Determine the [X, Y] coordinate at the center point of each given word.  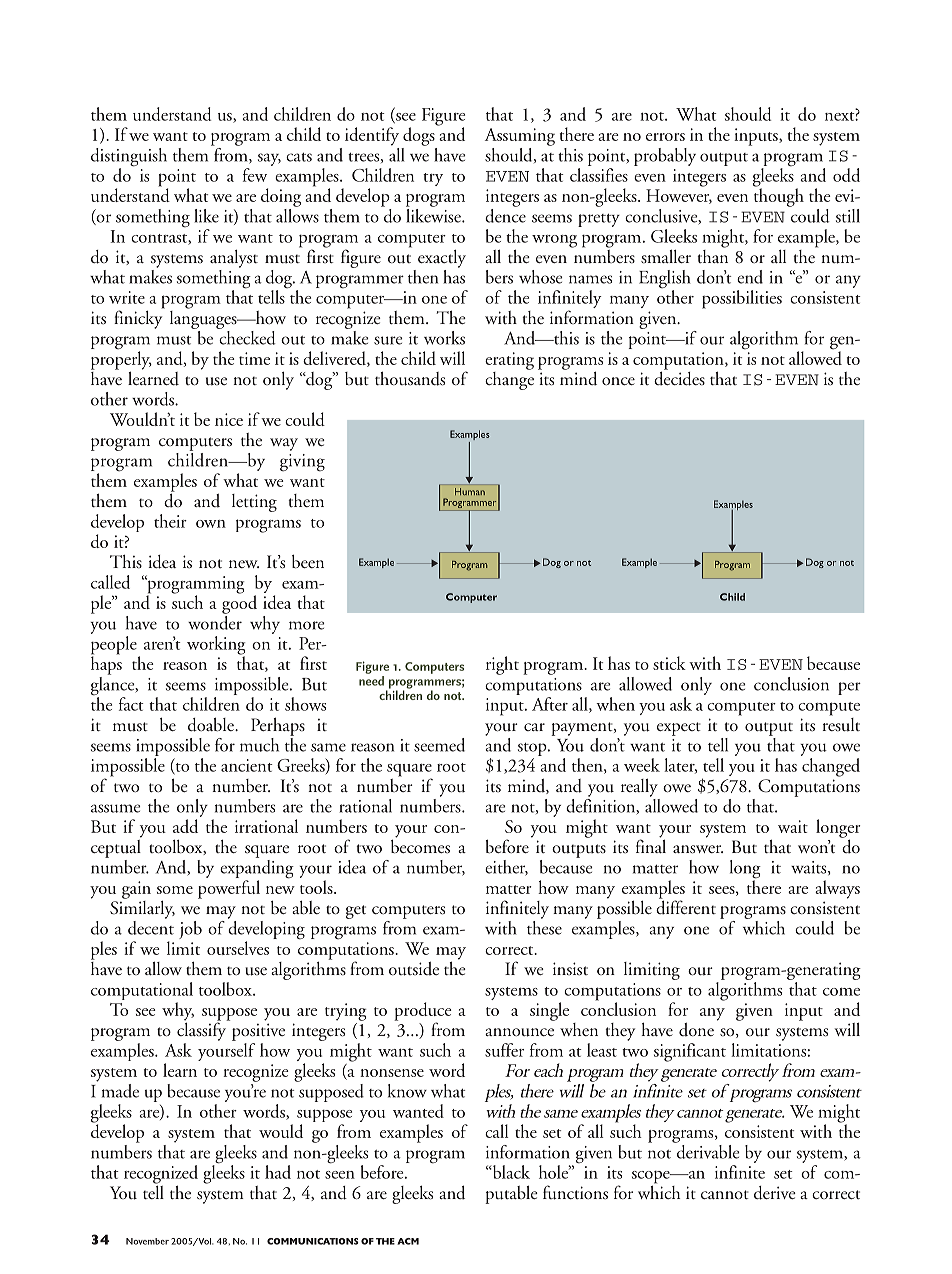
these [544, 928]
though [779, 196]
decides [679, 377]
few [255, 175]
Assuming [520, 137]
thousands [410, 378]
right [502, 665]
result [841, 723]
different [686, 906]
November [147, 1241]
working [216, 646]
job [190, 930]
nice [229, 419]
